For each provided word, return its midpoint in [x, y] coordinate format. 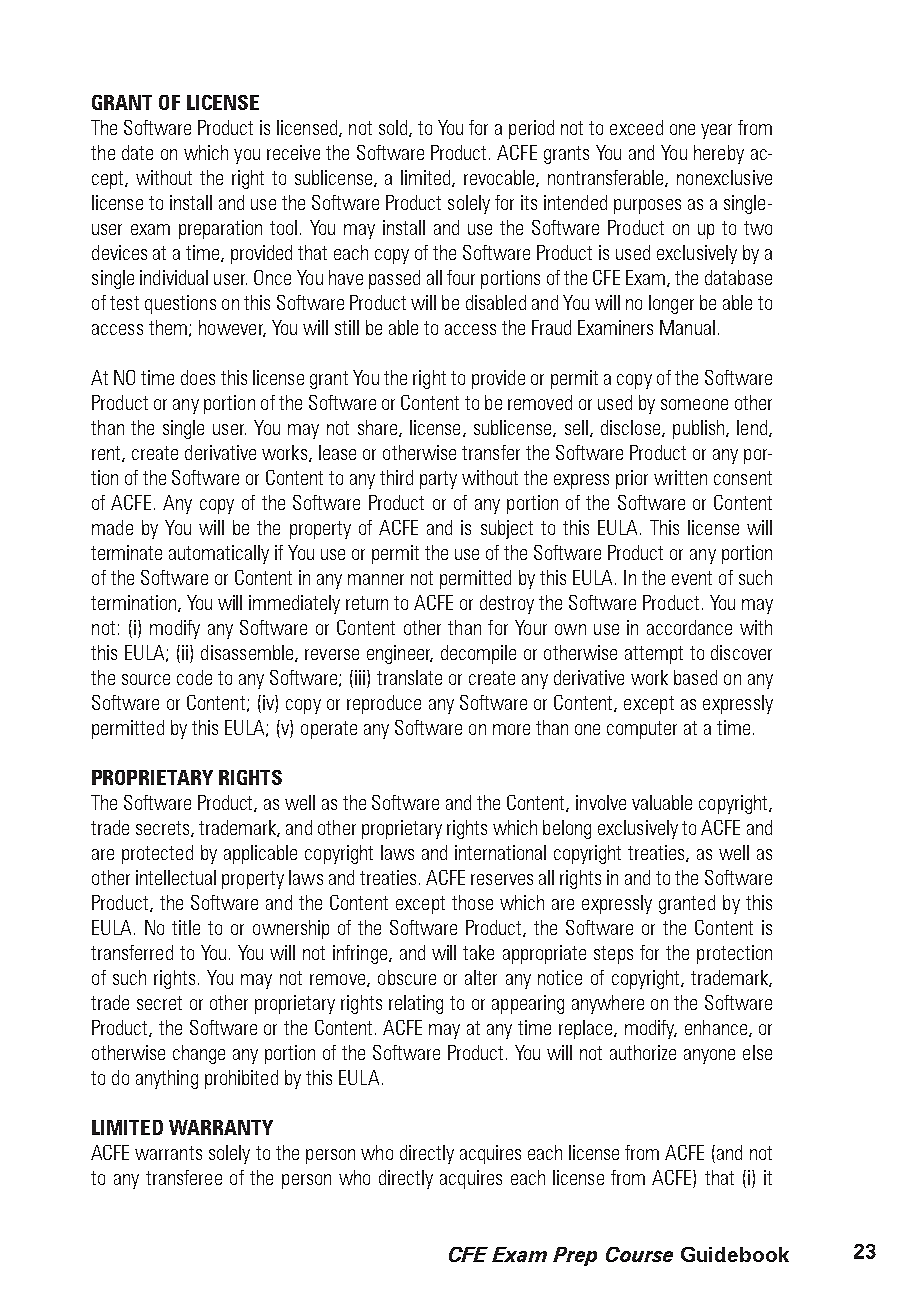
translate [409, 677]
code [194, 677]
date [137, 152]
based [695, 677]
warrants [168, 1153]
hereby [719, 154]
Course [639, 1254]
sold [394, 128]
